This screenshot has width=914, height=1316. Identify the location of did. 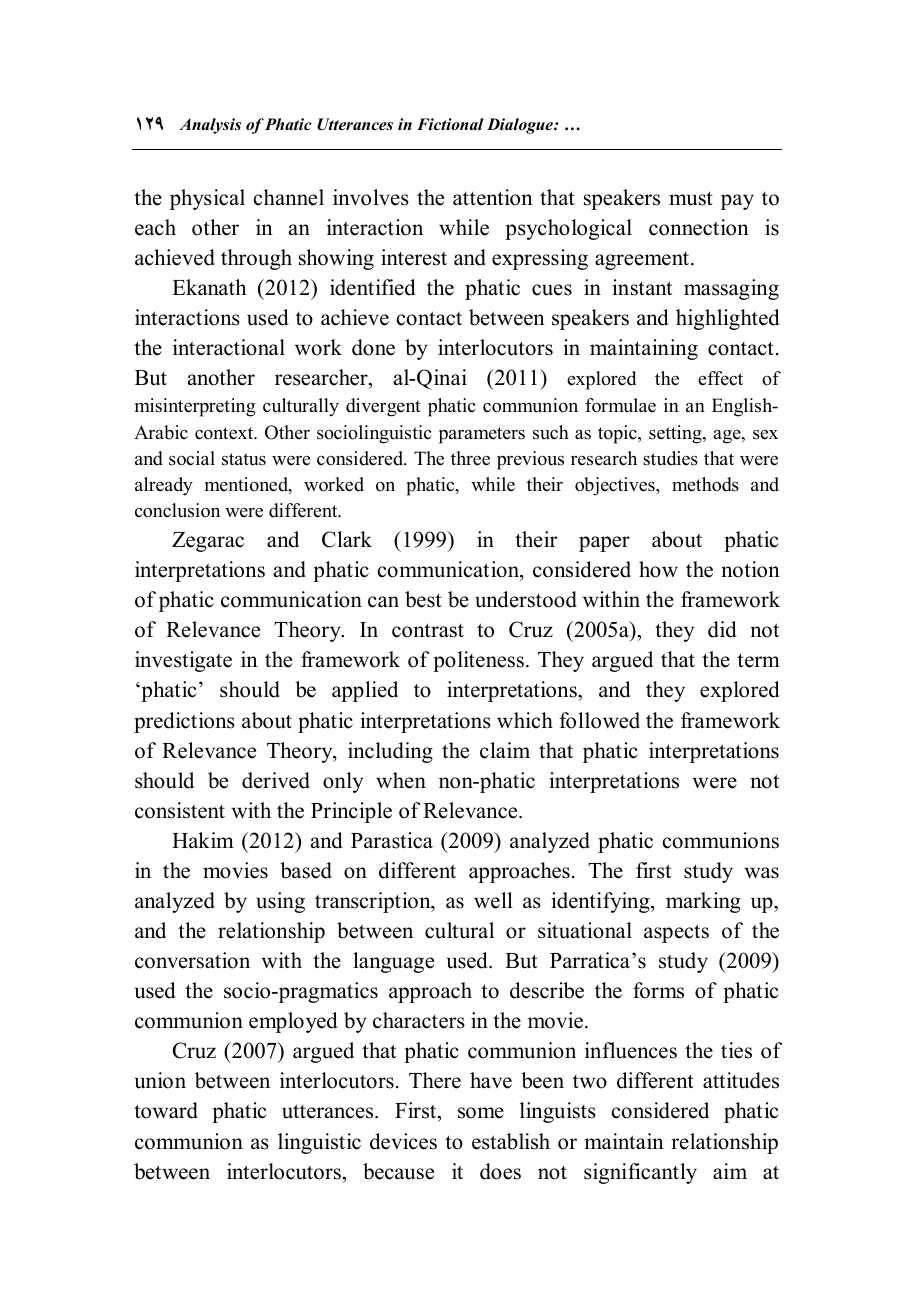
(722, 629).
